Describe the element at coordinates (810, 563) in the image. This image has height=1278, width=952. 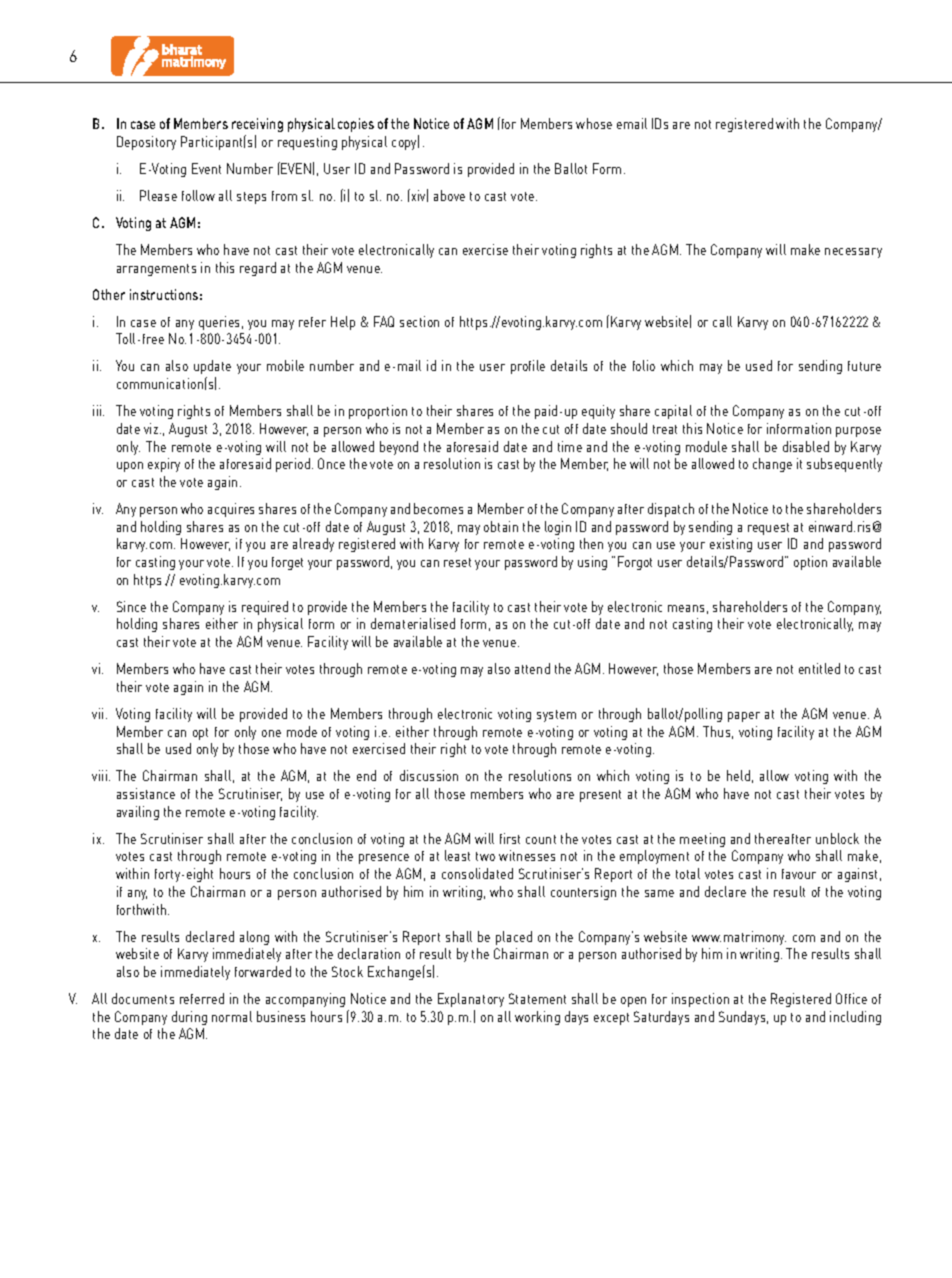
I see `option` at that location.
